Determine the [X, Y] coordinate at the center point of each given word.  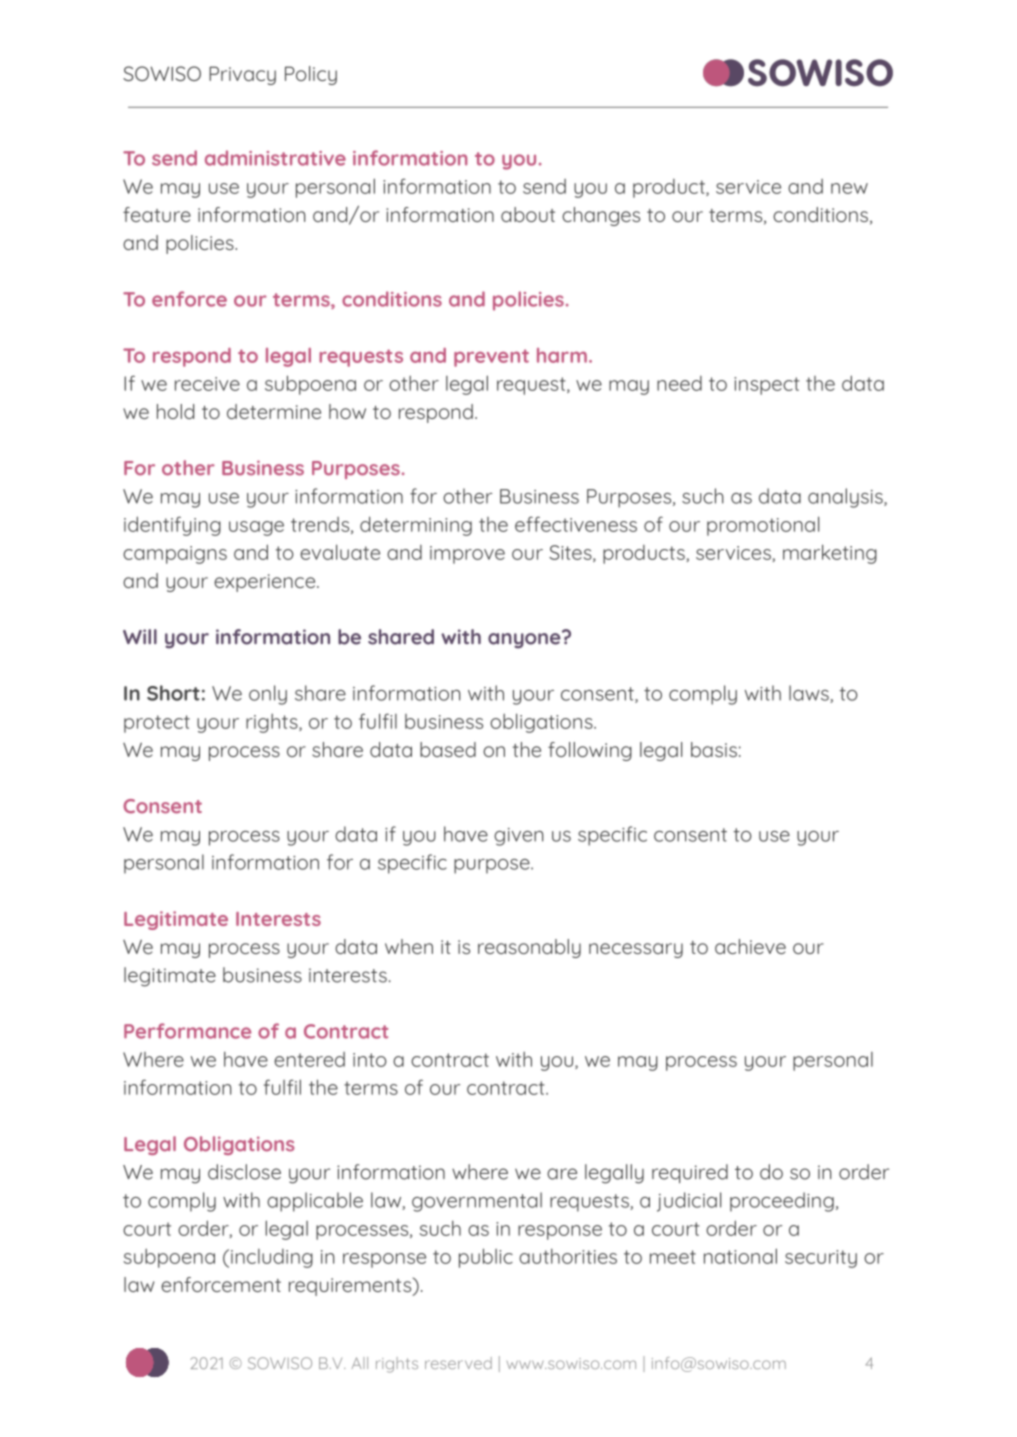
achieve [750, 946]
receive [207, 384]
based [448, 749]
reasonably [529, 948]
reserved [458, 1363]
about [528, 214]
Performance [187, 1031]
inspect [767, 386]
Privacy [242, 75]
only [268, 695]
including [272, 1258]
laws [810, 694]
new [849, 188]
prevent [491, 358]
